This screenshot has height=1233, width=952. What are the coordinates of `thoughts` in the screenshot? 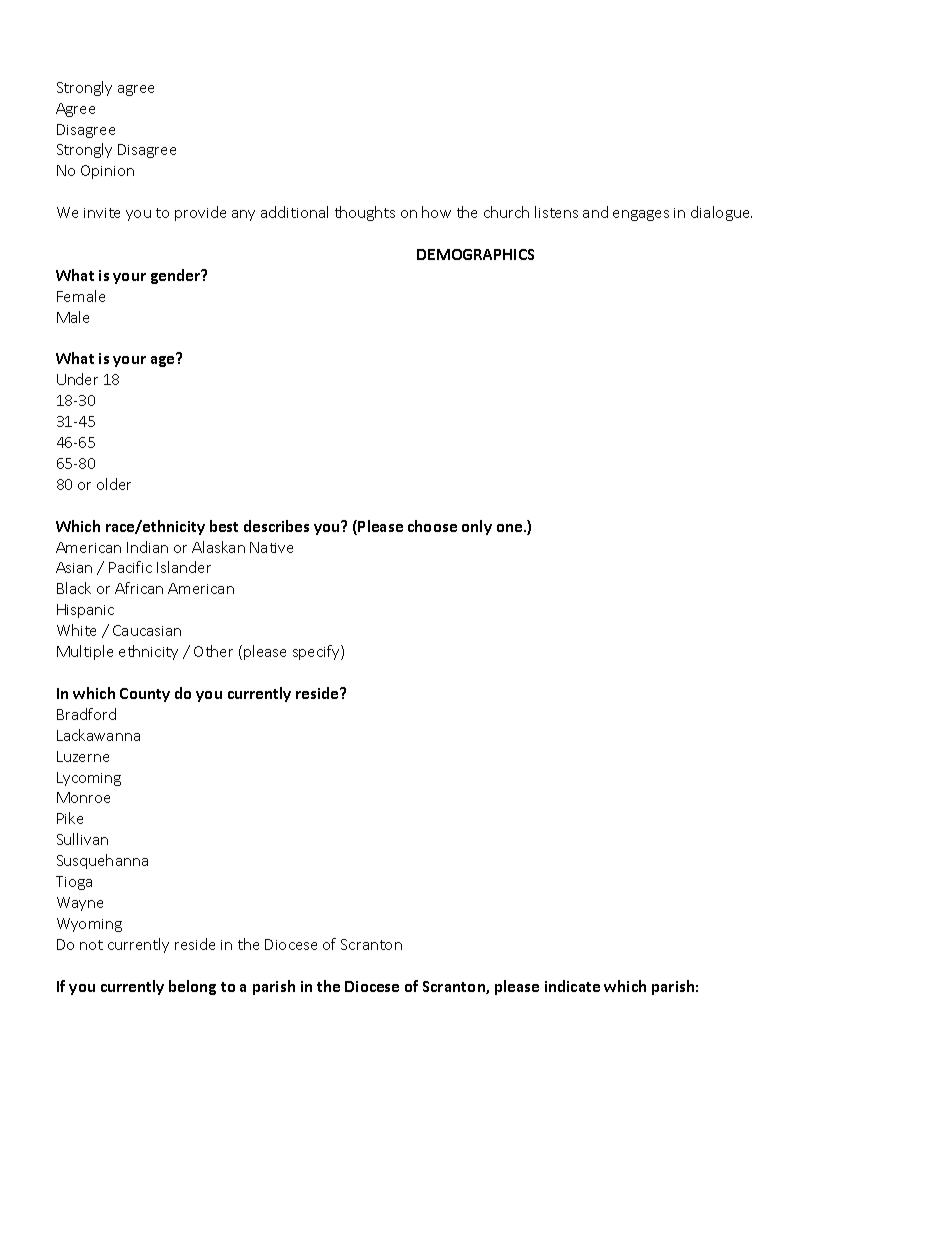 It's located at (365, 213).
